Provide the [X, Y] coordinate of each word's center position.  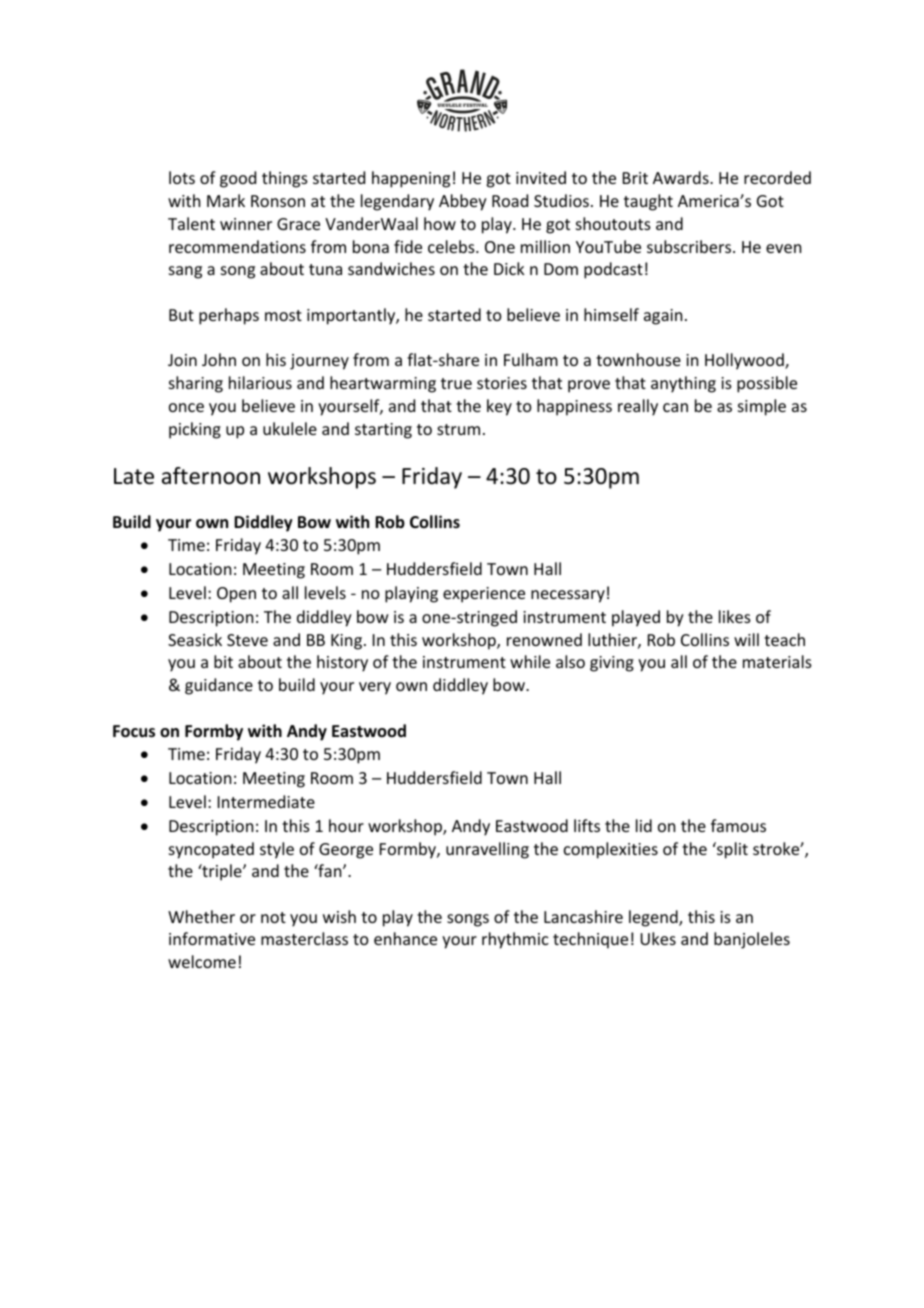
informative [212, 938]
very [375, 688]
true [456, 383]
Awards [682, 177]
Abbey [463, 202]
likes [735, 616]
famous [738, 825]
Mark [226, 200]
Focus [134, 731]
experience [484, 595]
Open [236, 595]
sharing [196, 384]
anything [683, 384]
